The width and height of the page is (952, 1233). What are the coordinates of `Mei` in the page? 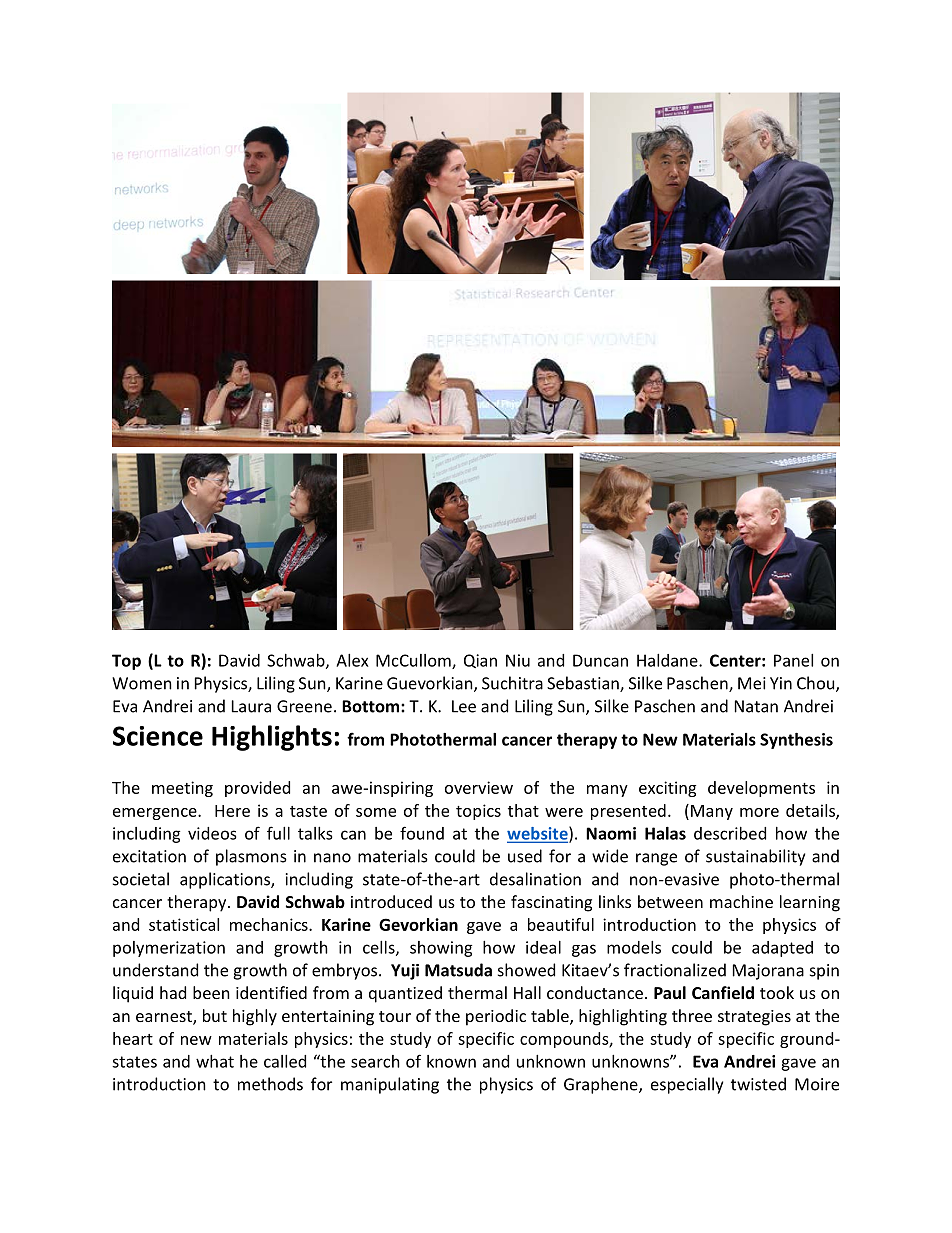 It's located at (752, 683).
